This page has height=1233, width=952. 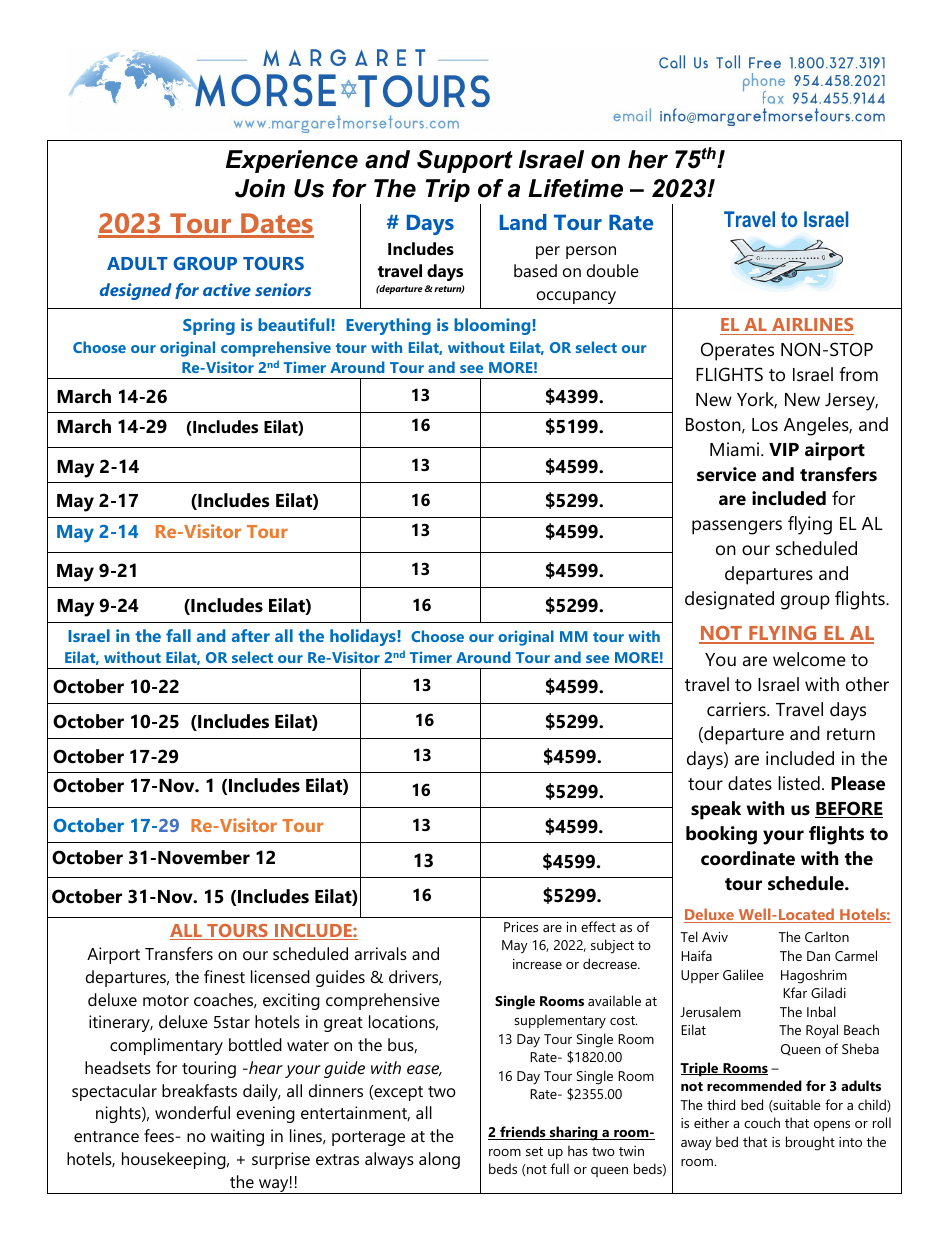 I want to click on Prices, so click(x=521, y=927).
